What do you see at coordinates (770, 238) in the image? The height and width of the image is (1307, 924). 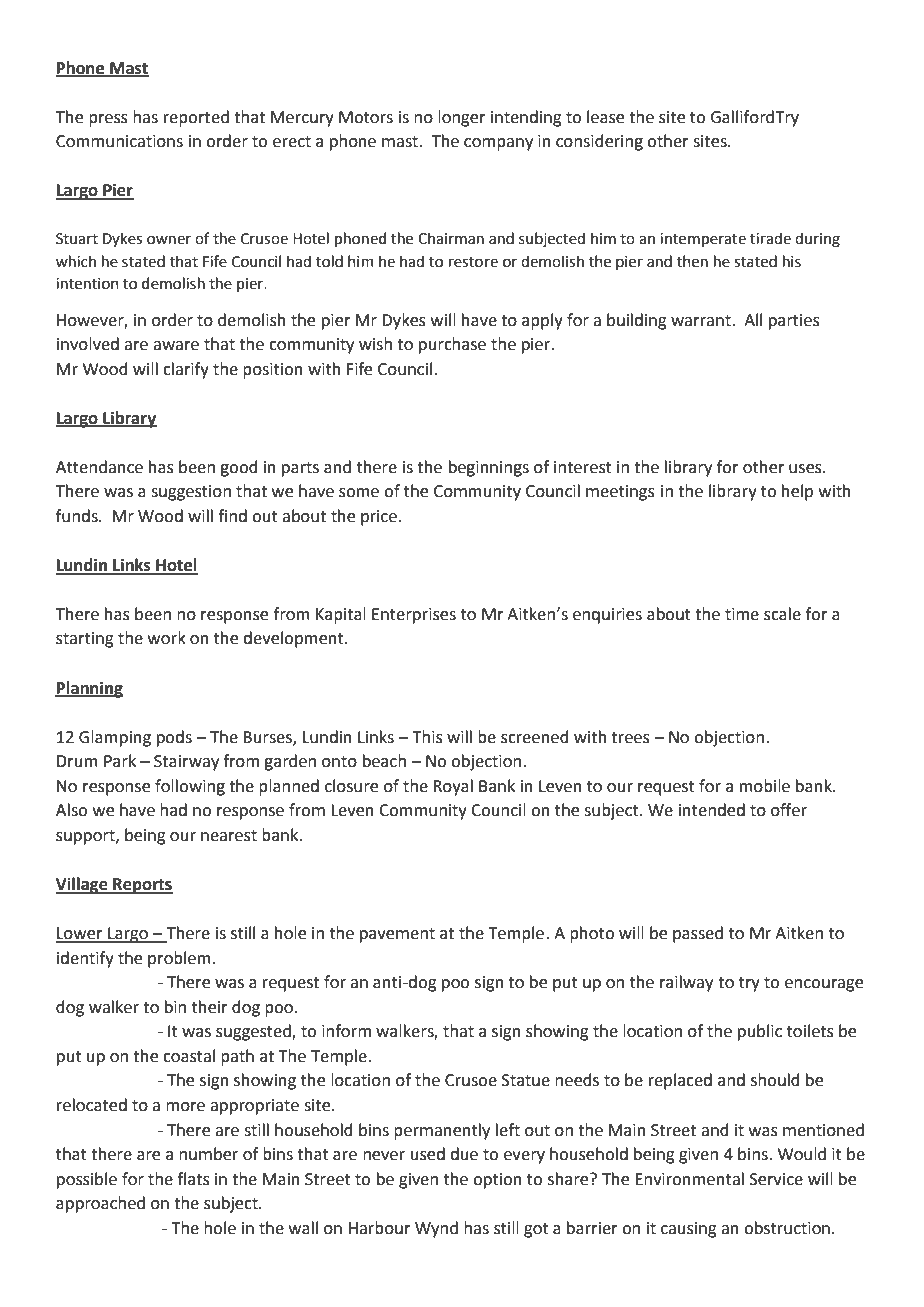 I see `tirade` at bounding box center [770, 238].
